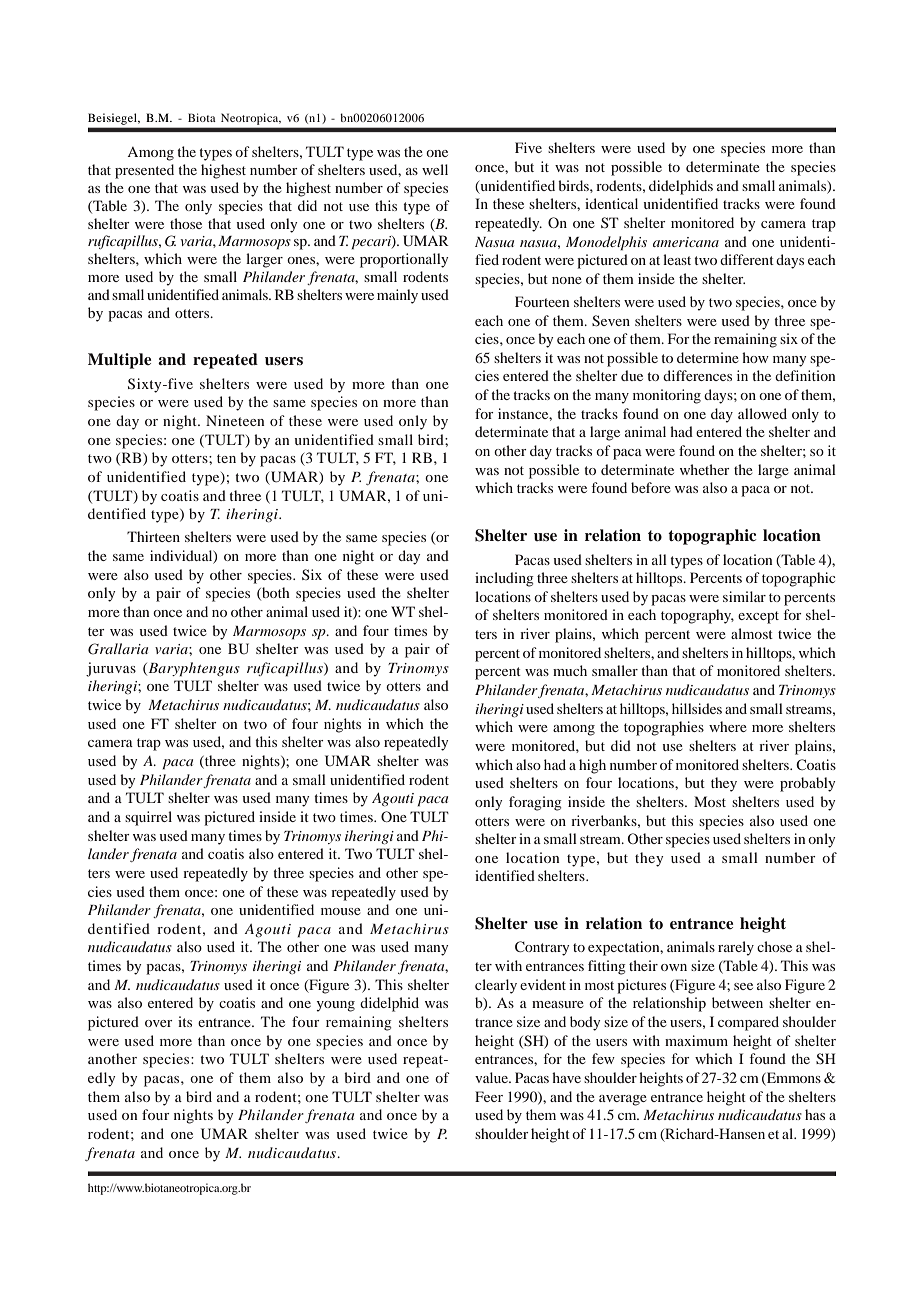 The width and height of the document is (924, 1308). I want to click on its, so click(185, 1021).
